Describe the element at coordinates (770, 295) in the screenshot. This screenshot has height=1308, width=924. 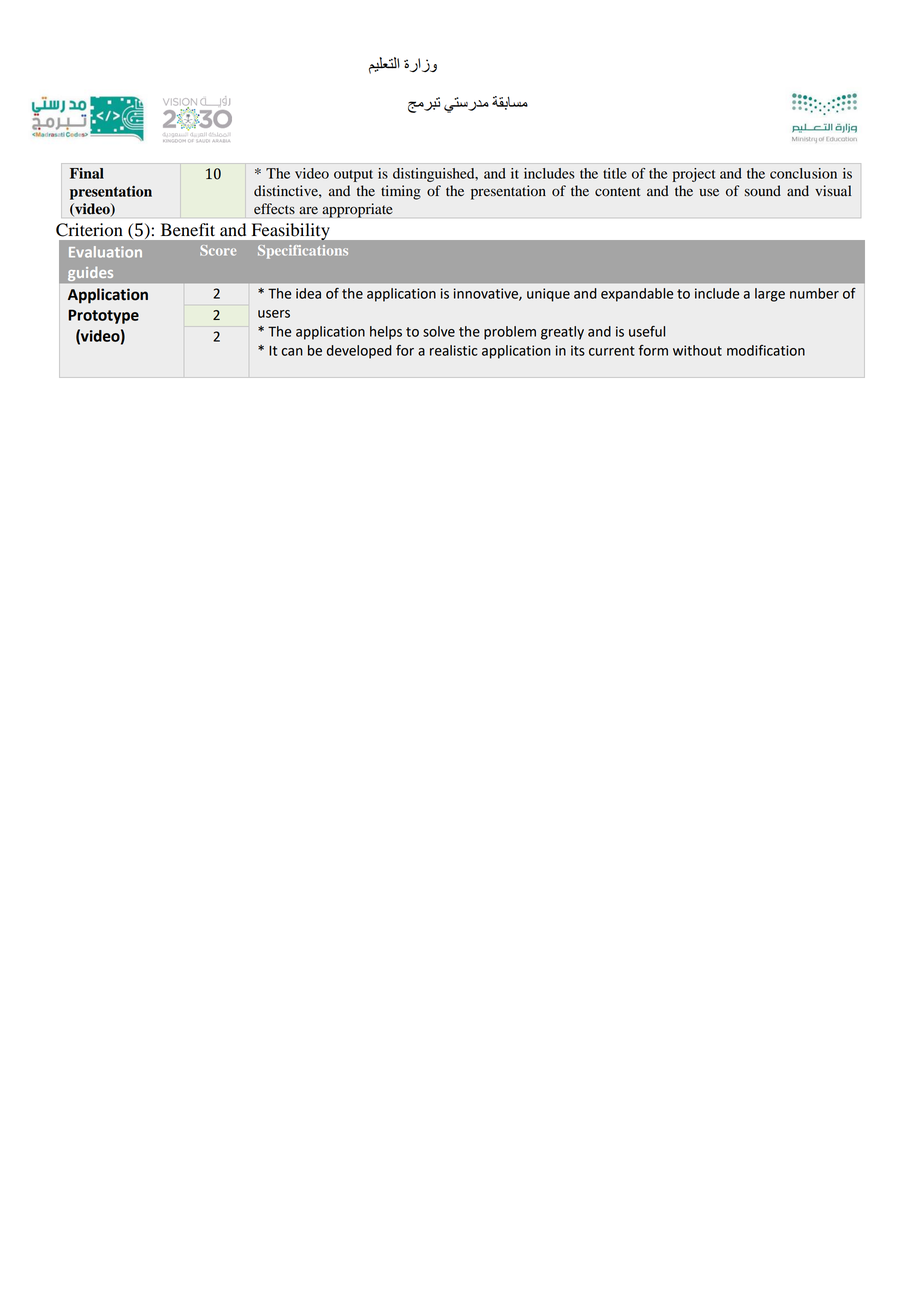
I see `large` at that location.
